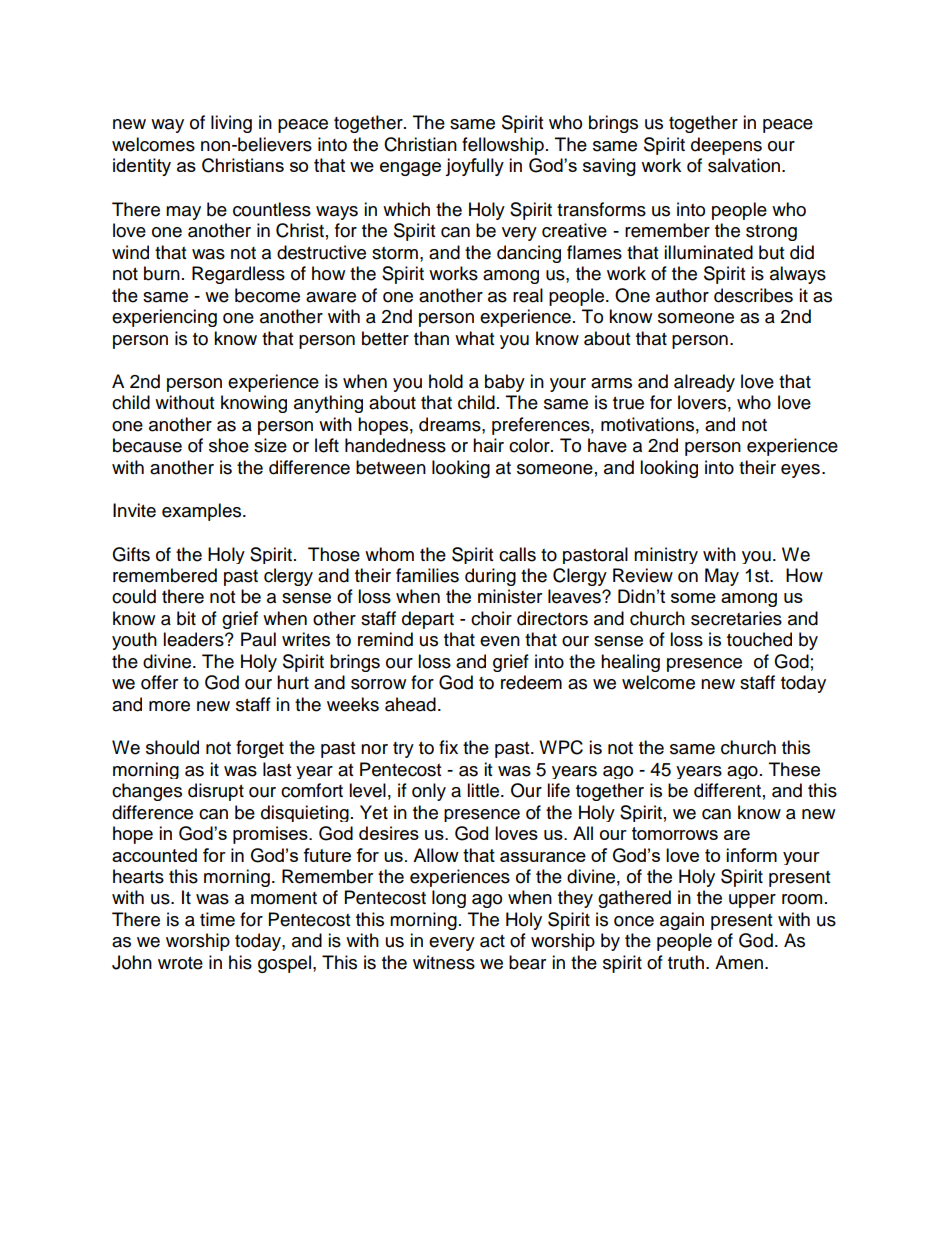 The image size is (952, 1233). I want to click on shoe, so click(229, 445).
